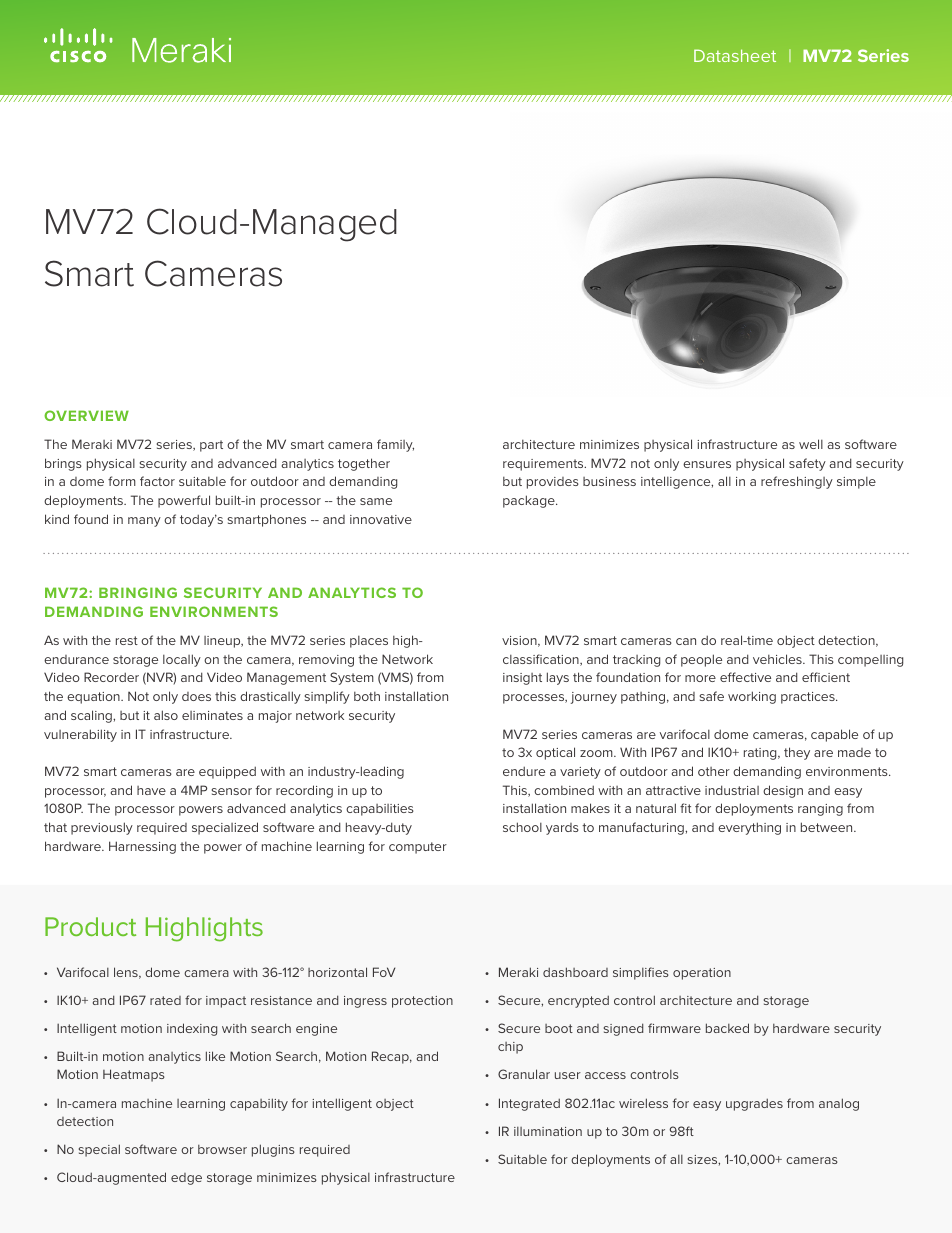 This page has height=1233, width=952. What do you see at coordinates (735, 55) in the page?
I see `Datasheet` at bounding box center [735, 55].
